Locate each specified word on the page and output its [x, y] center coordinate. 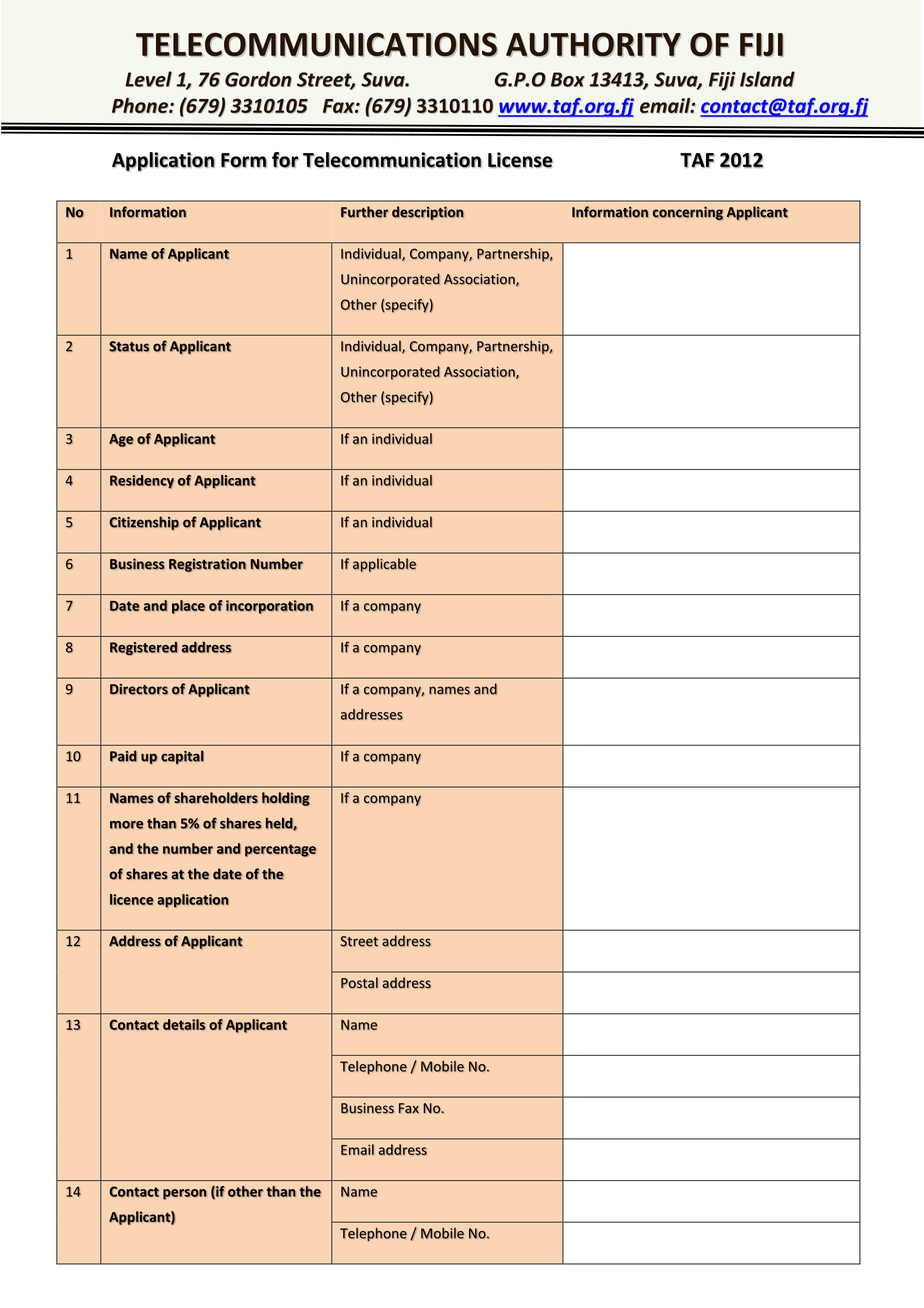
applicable [384, 565]
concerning [687, 213]
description [428, 213]
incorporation [269, 607]
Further [365, 212]
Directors [139, 689]
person [185, 1194]
